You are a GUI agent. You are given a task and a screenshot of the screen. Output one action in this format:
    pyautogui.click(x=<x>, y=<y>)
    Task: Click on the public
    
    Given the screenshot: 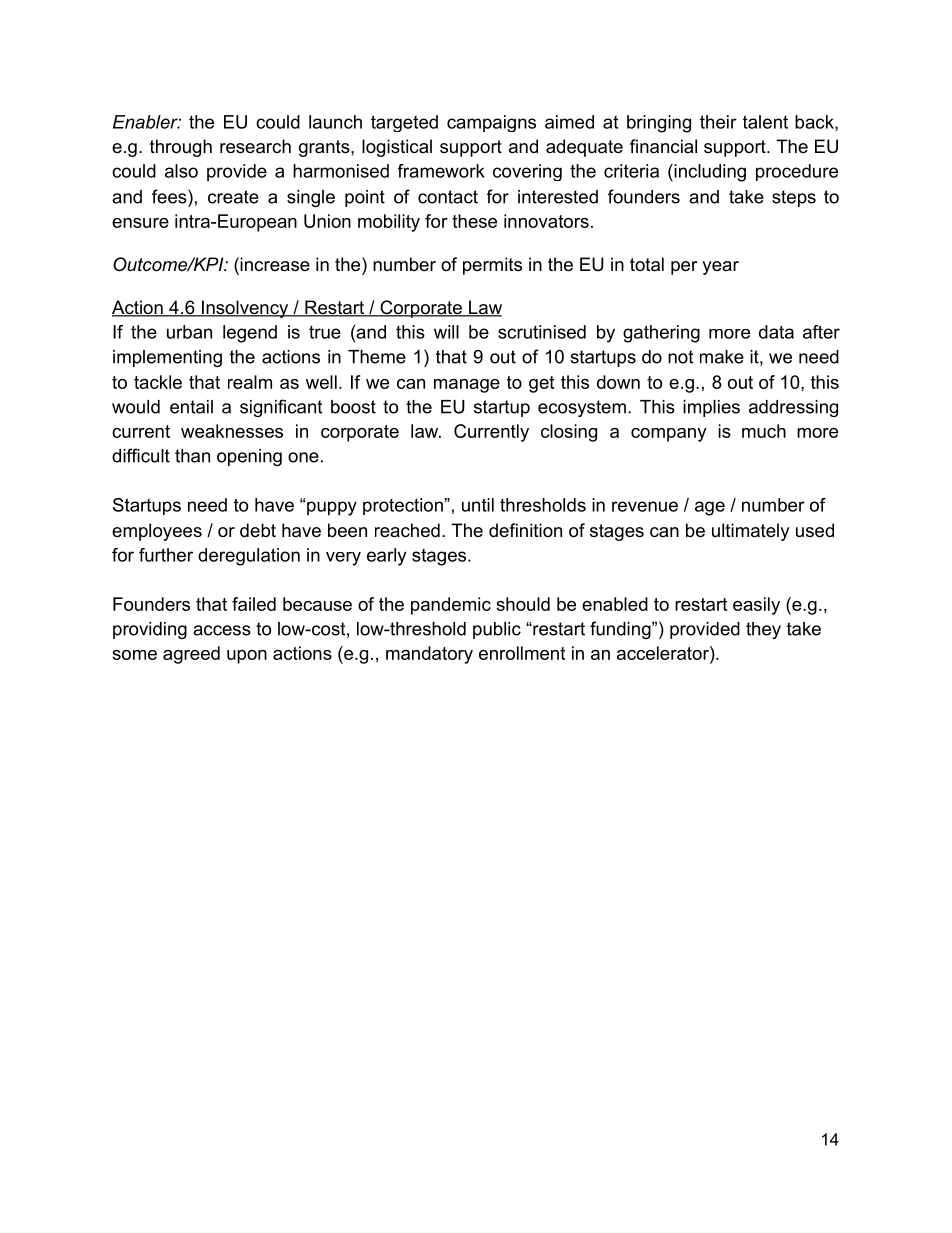 What is the action you would take?
    pyautogui.click(x=497, y=630)
